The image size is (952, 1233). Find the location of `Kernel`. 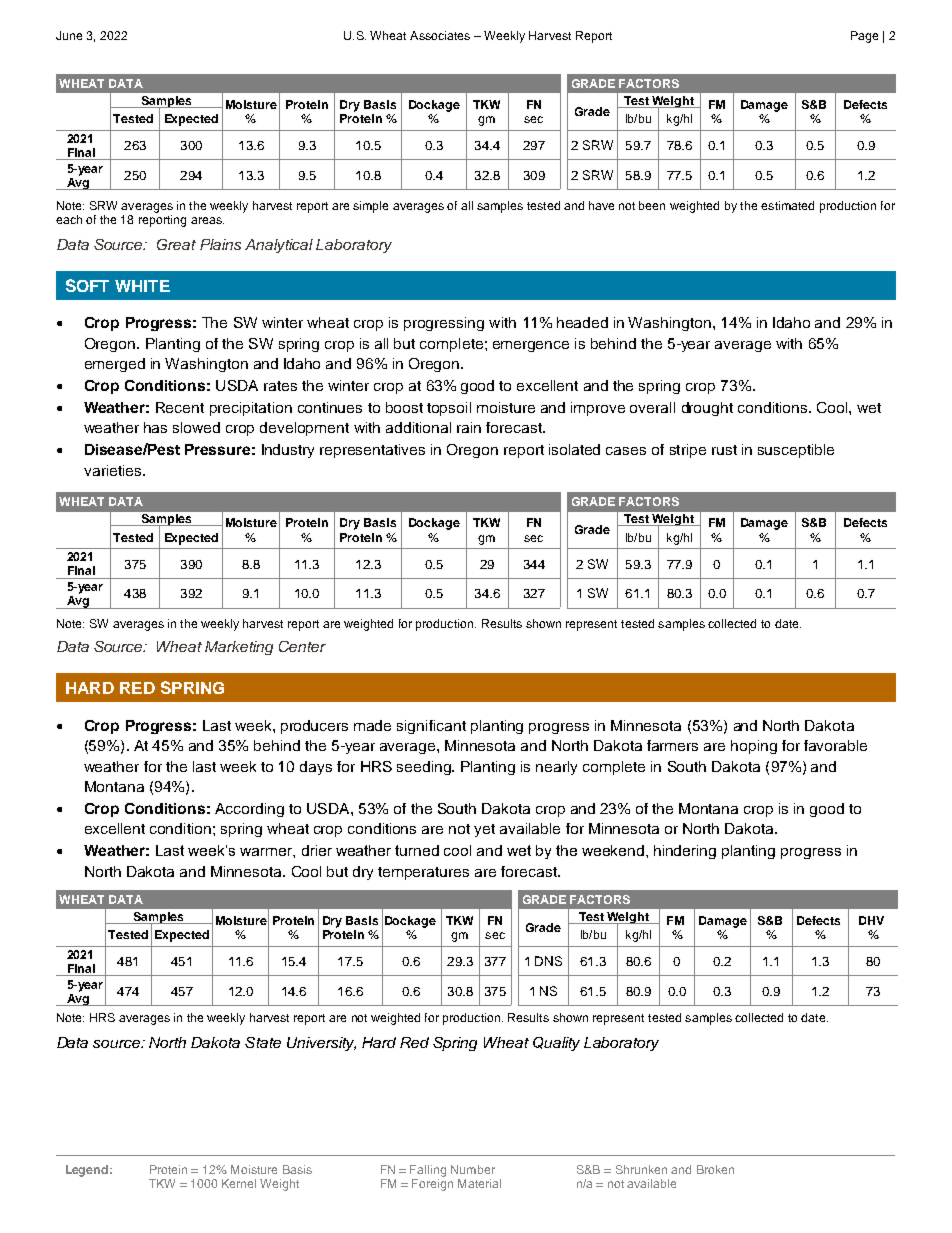

Kernel is located at coordinates (239, 1183).
